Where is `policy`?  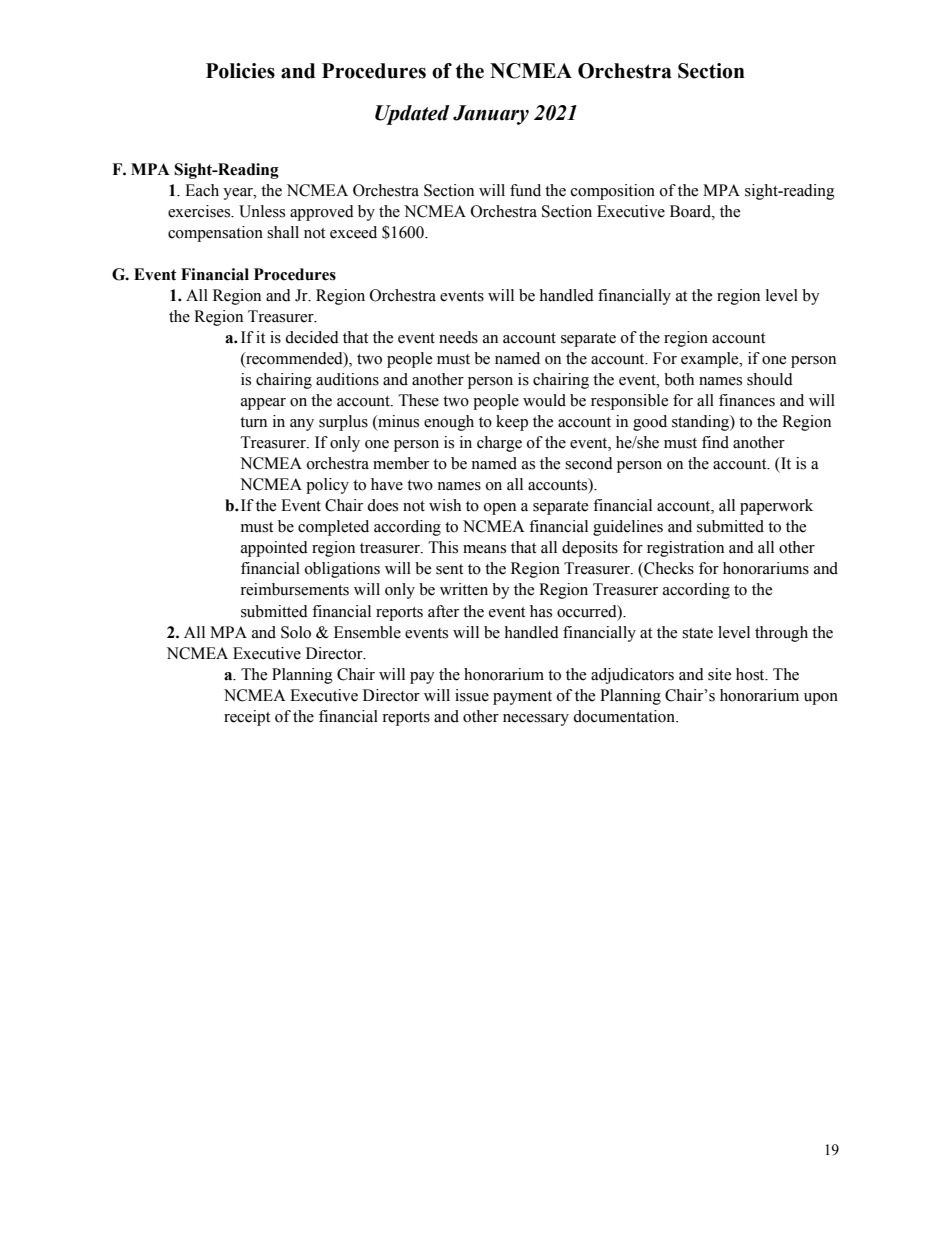
policy is located at coordinates (327, 486).
